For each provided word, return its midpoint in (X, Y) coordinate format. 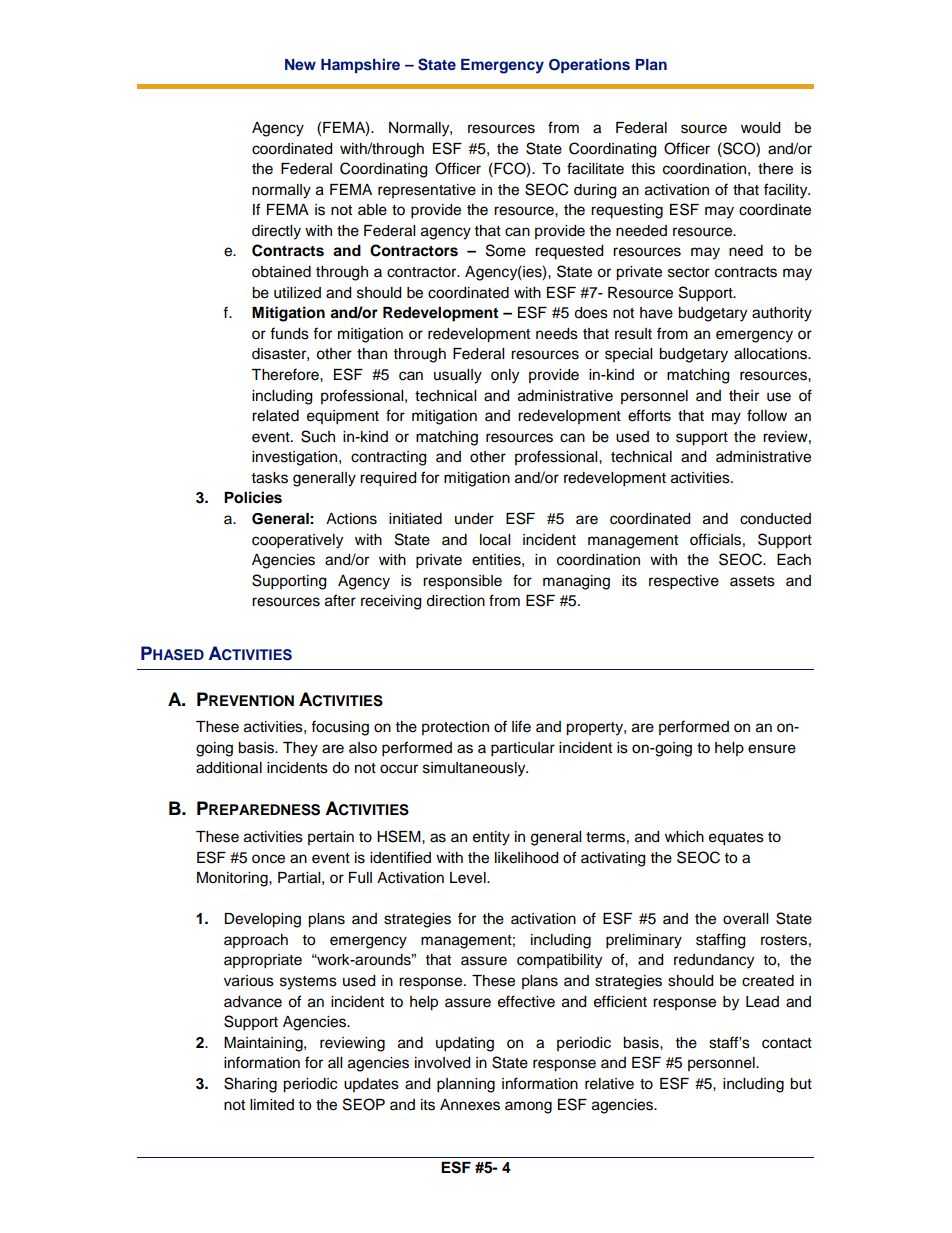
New (300, 64)
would (760, 128)
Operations (589, 66)
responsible (462, 582)
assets (752, 581)
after (340, 600)
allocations (771, 354)
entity (491, 838)
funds (289, 333)
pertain (331, 838)
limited (272, 1105)
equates (736, 839)
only (505, 376)
